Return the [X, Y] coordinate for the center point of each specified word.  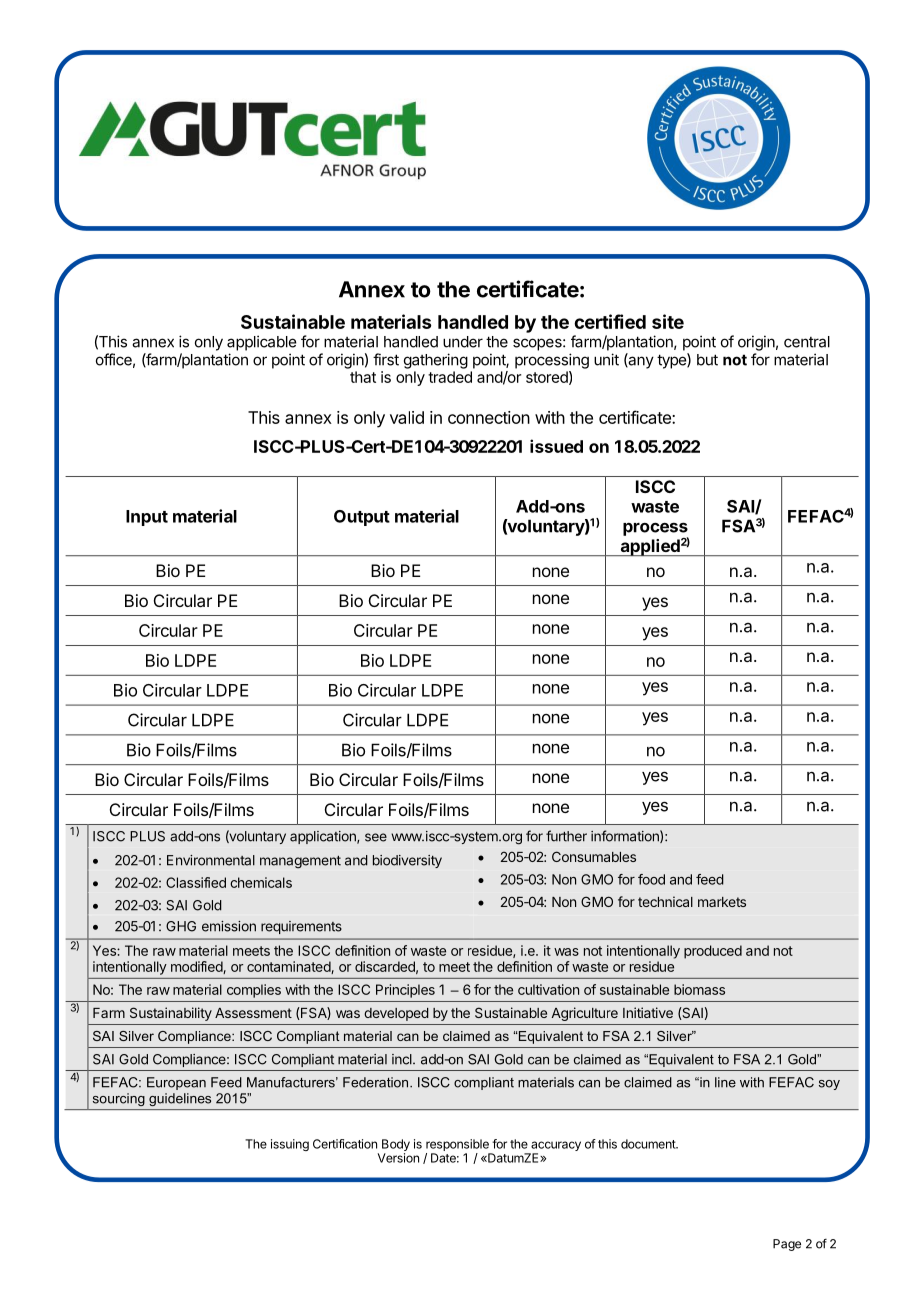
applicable [262, 343]
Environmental [211, 860]
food [651, 879]
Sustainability [171, 1014]
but [707, 360]
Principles [405, 991]
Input [147, 518]
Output [362, 518]
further [566, 836]
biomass [699, 989]
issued [556, 446]
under [463, 342]
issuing [290, 1145]
